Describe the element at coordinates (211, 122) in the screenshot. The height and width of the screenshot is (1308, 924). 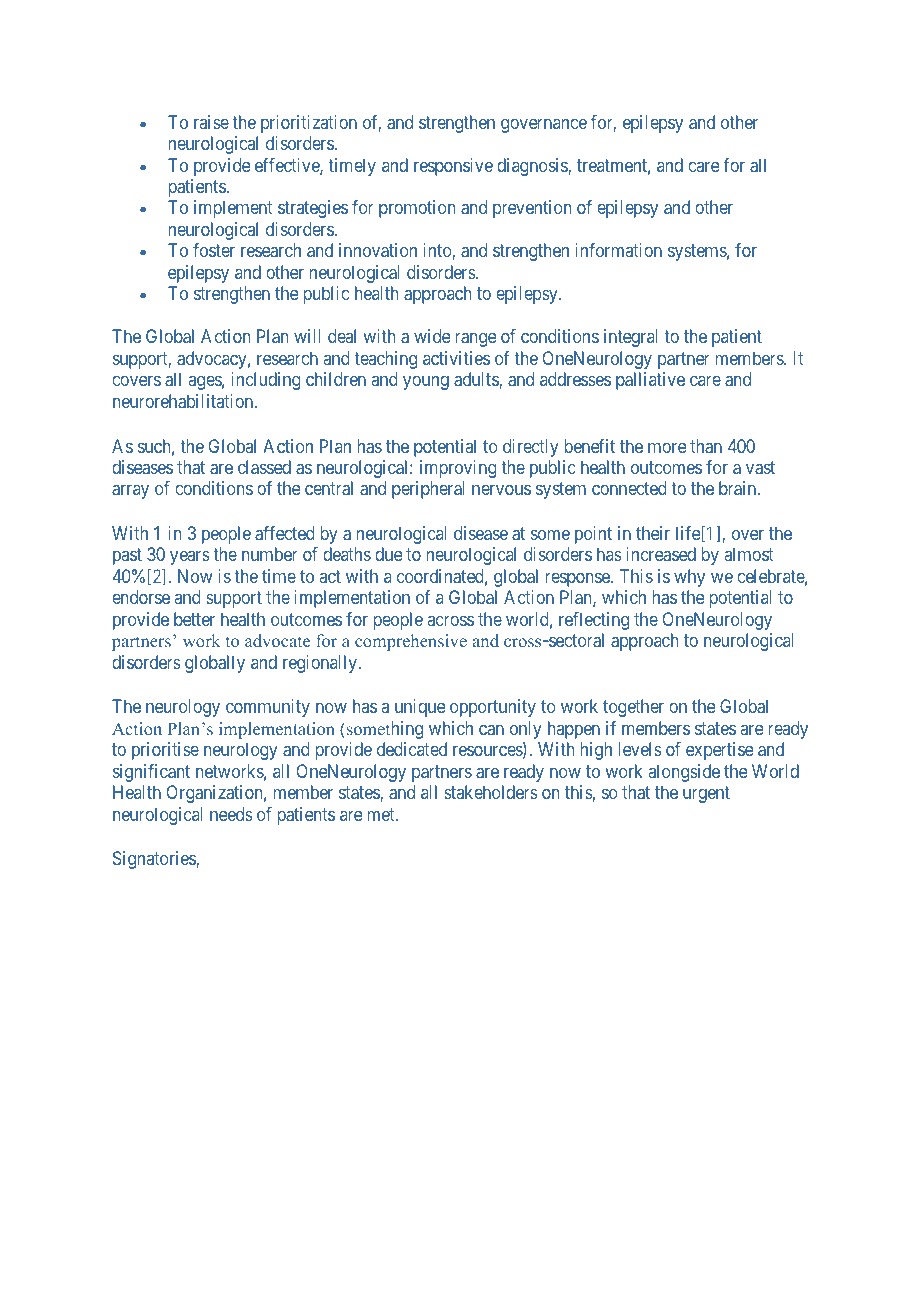
I see `raise` at that location.
